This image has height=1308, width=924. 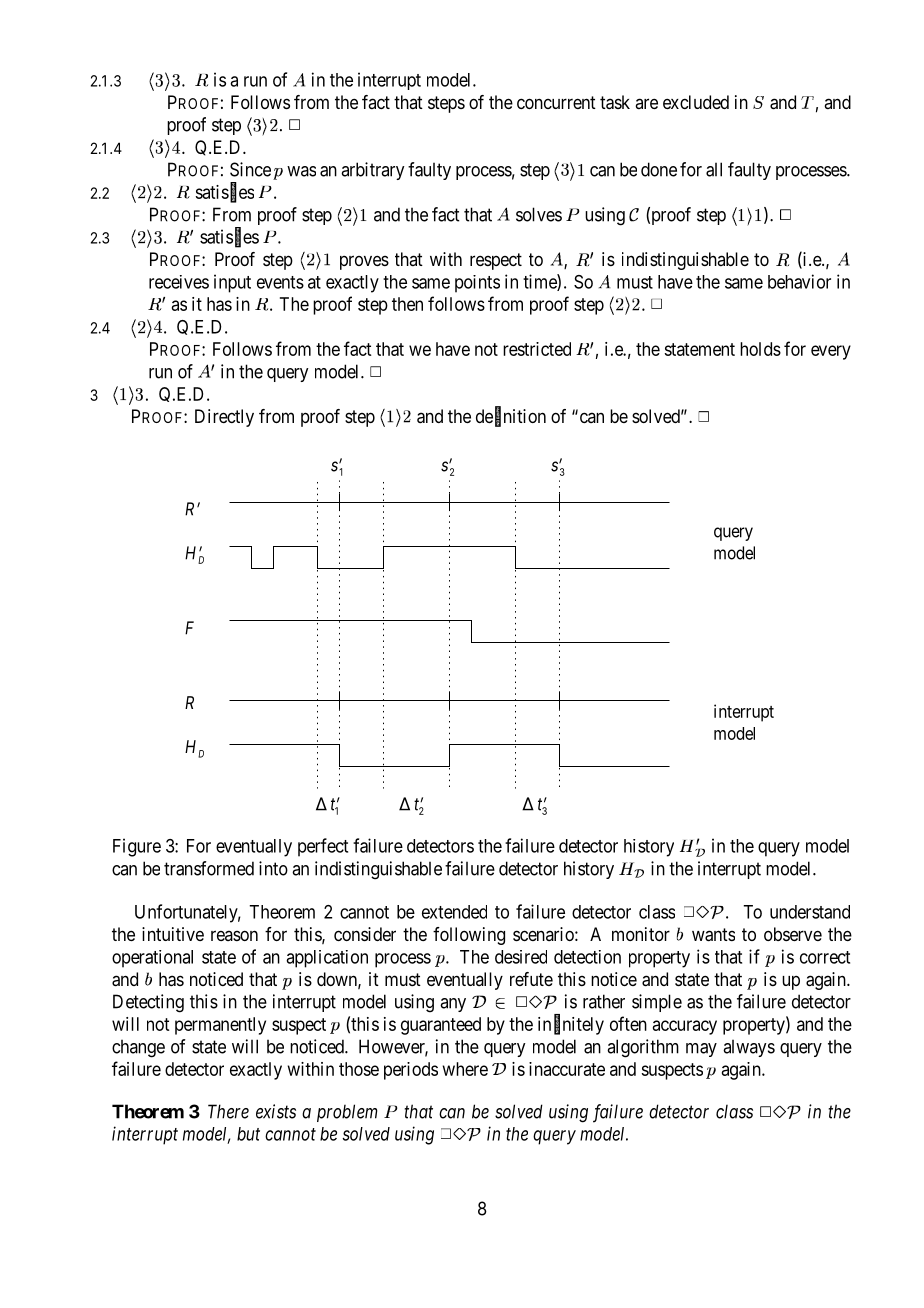 What do you see at coordinates (696, 102) in the image?
I see `excluded` at bounding box center [696, 102].
